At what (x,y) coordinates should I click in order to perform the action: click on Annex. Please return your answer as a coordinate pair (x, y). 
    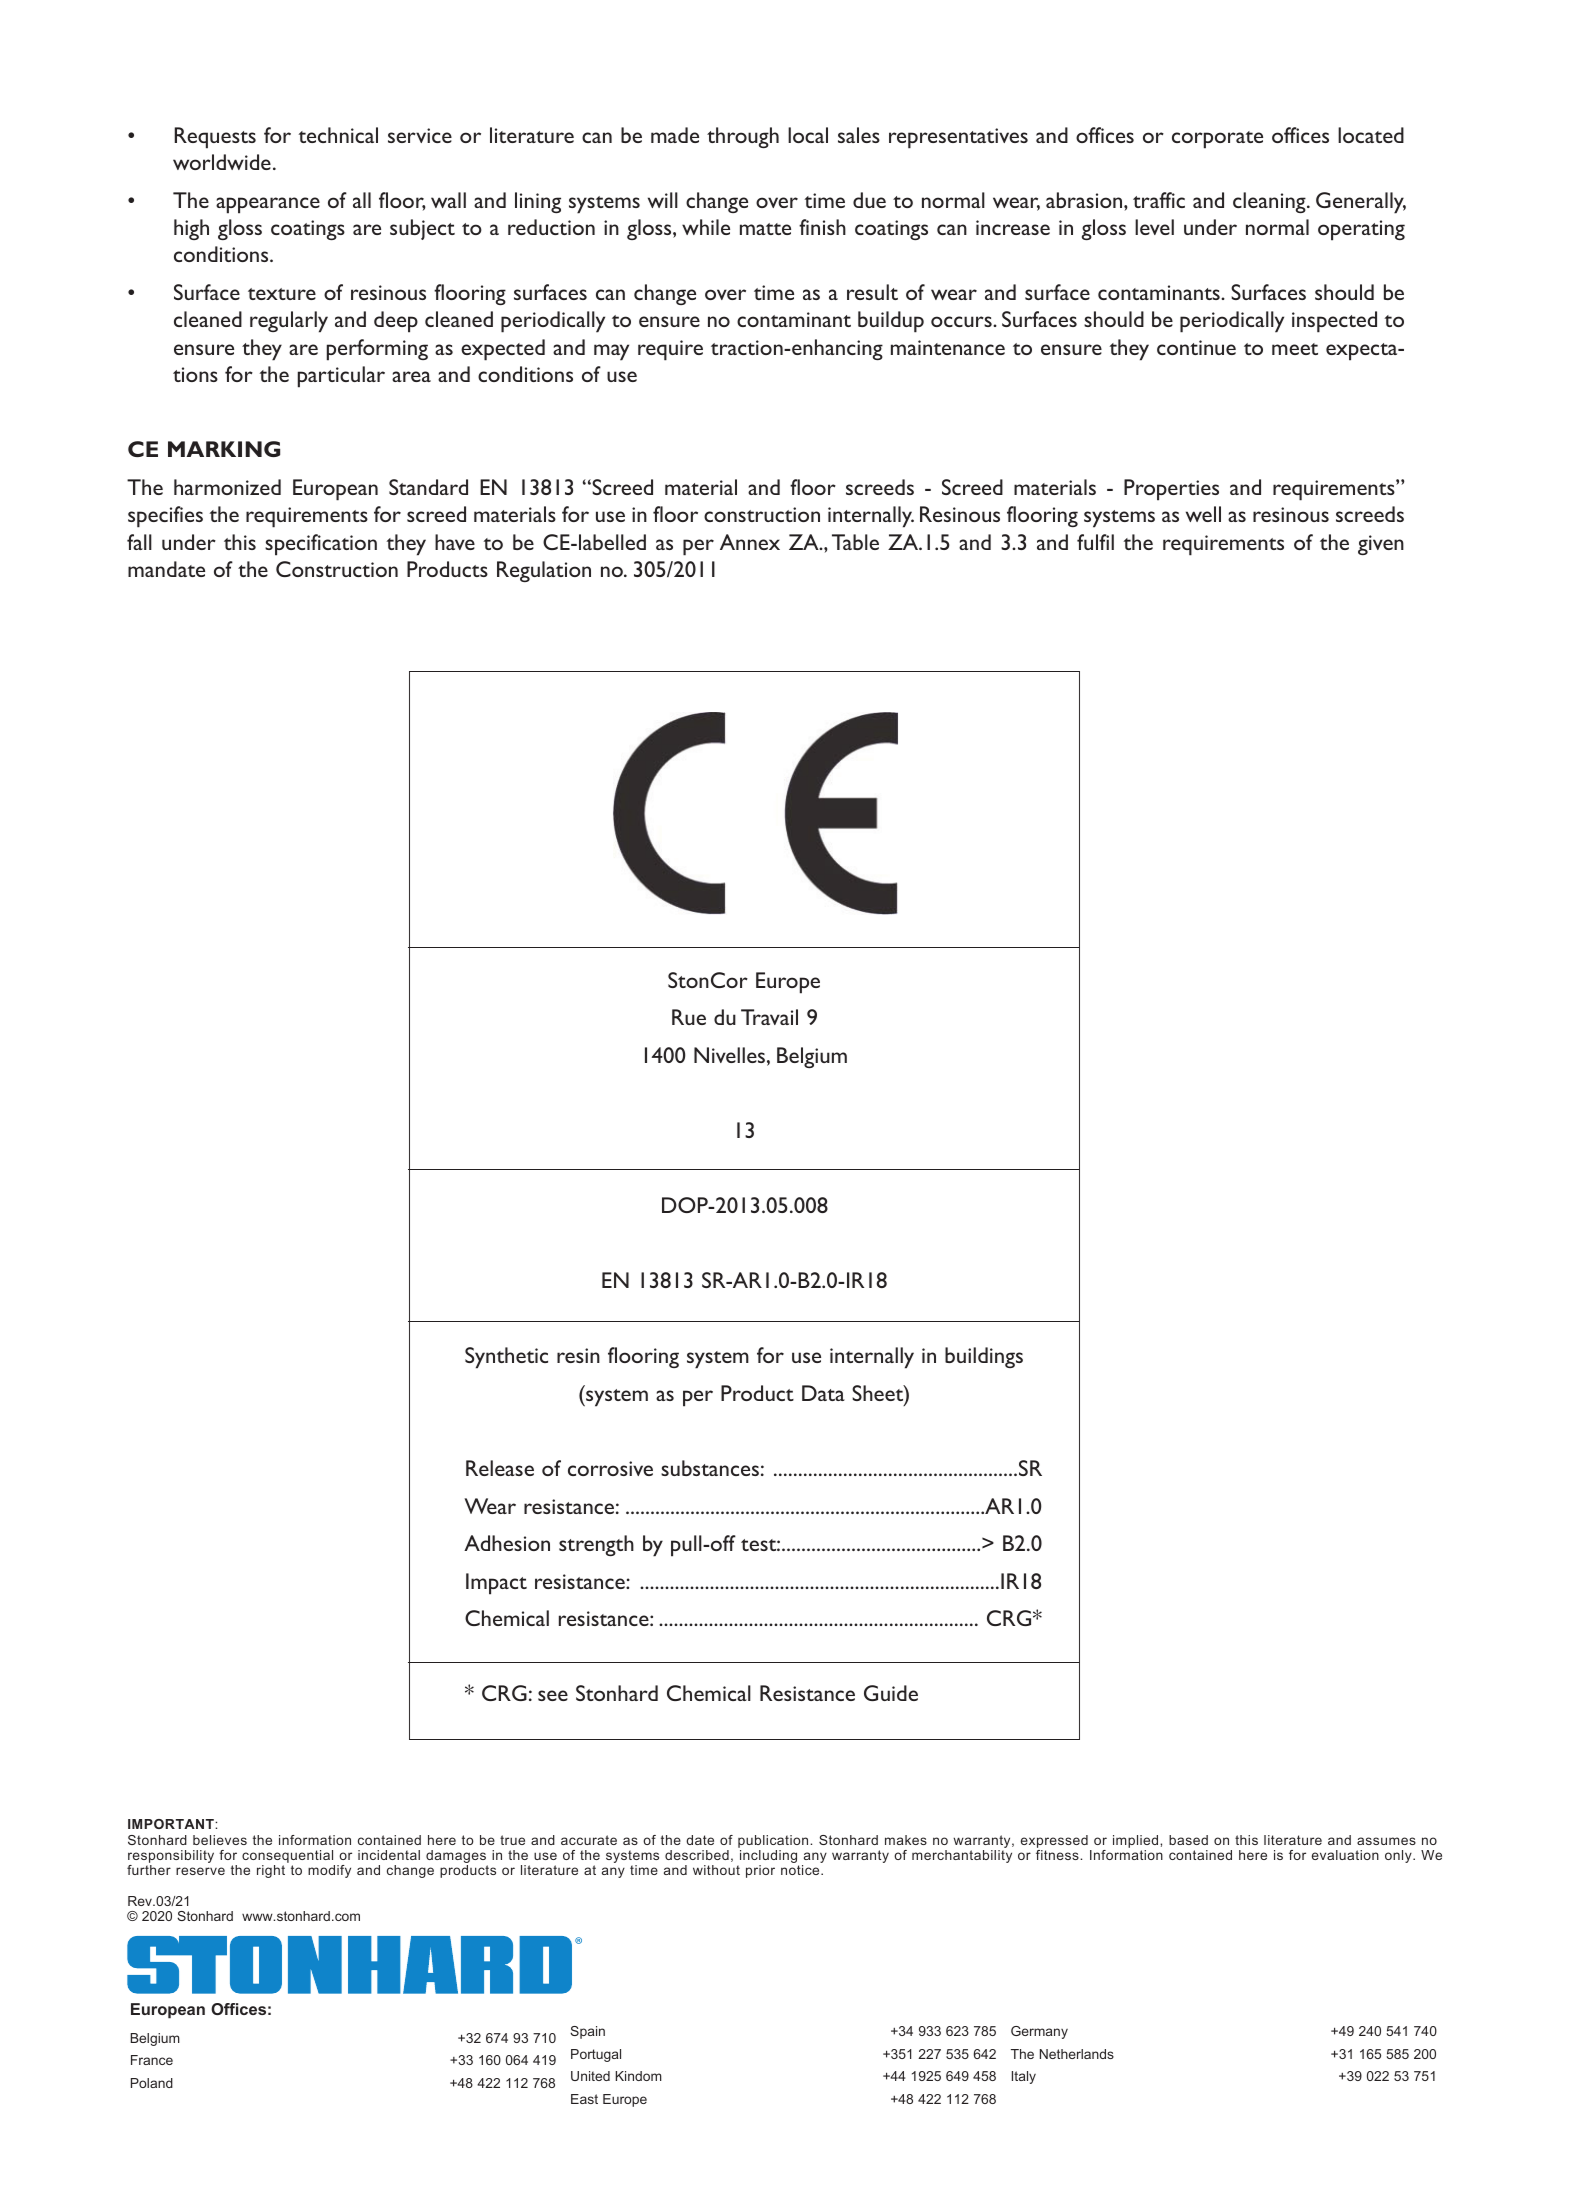
    Looking at the image, I should click on (750, 542).
